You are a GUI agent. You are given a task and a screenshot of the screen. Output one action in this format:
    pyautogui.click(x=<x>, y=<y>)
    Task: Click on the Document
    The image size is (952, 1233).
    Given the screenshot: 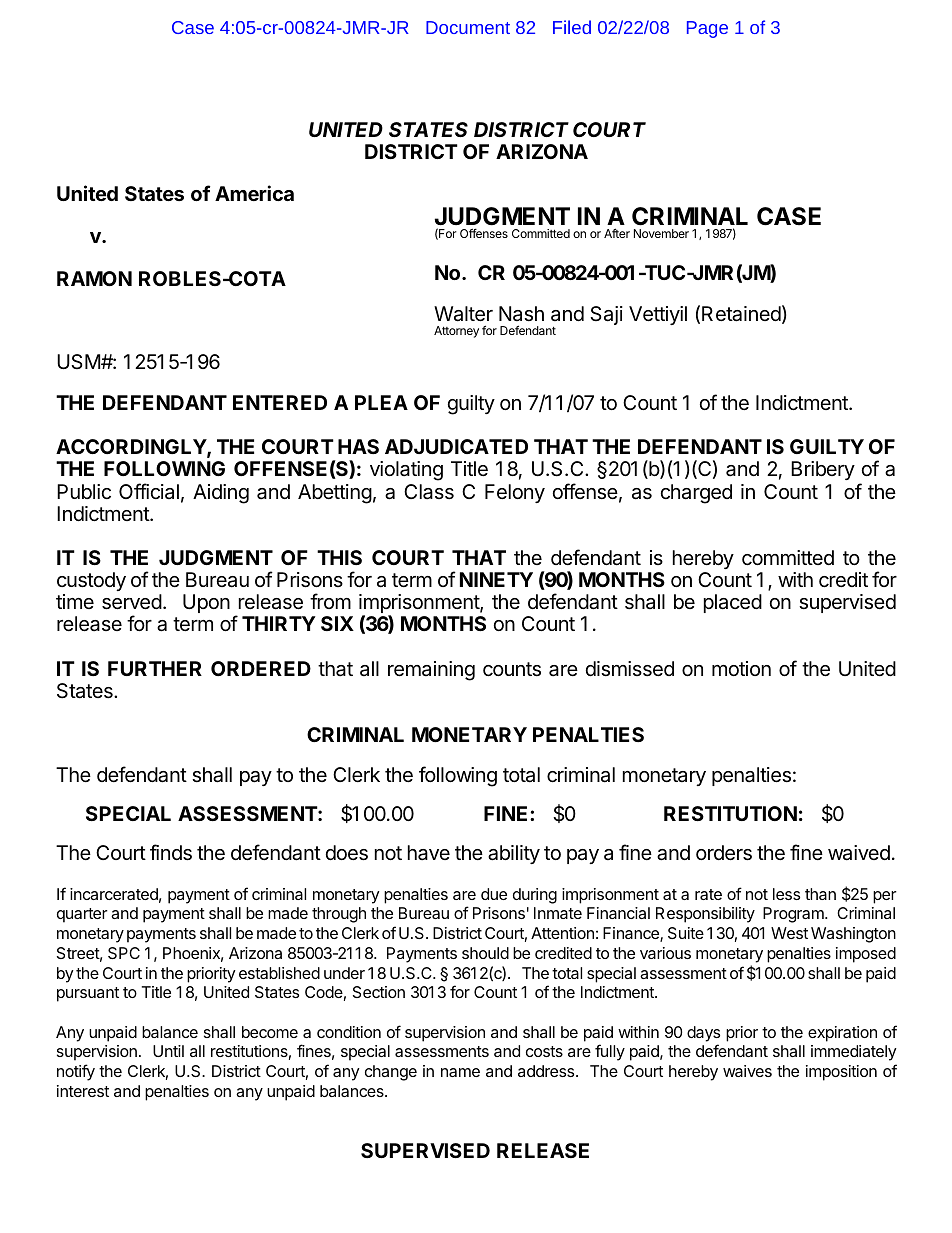 What is the action you would take?
    pyautogui.click(x=468, y=27)
